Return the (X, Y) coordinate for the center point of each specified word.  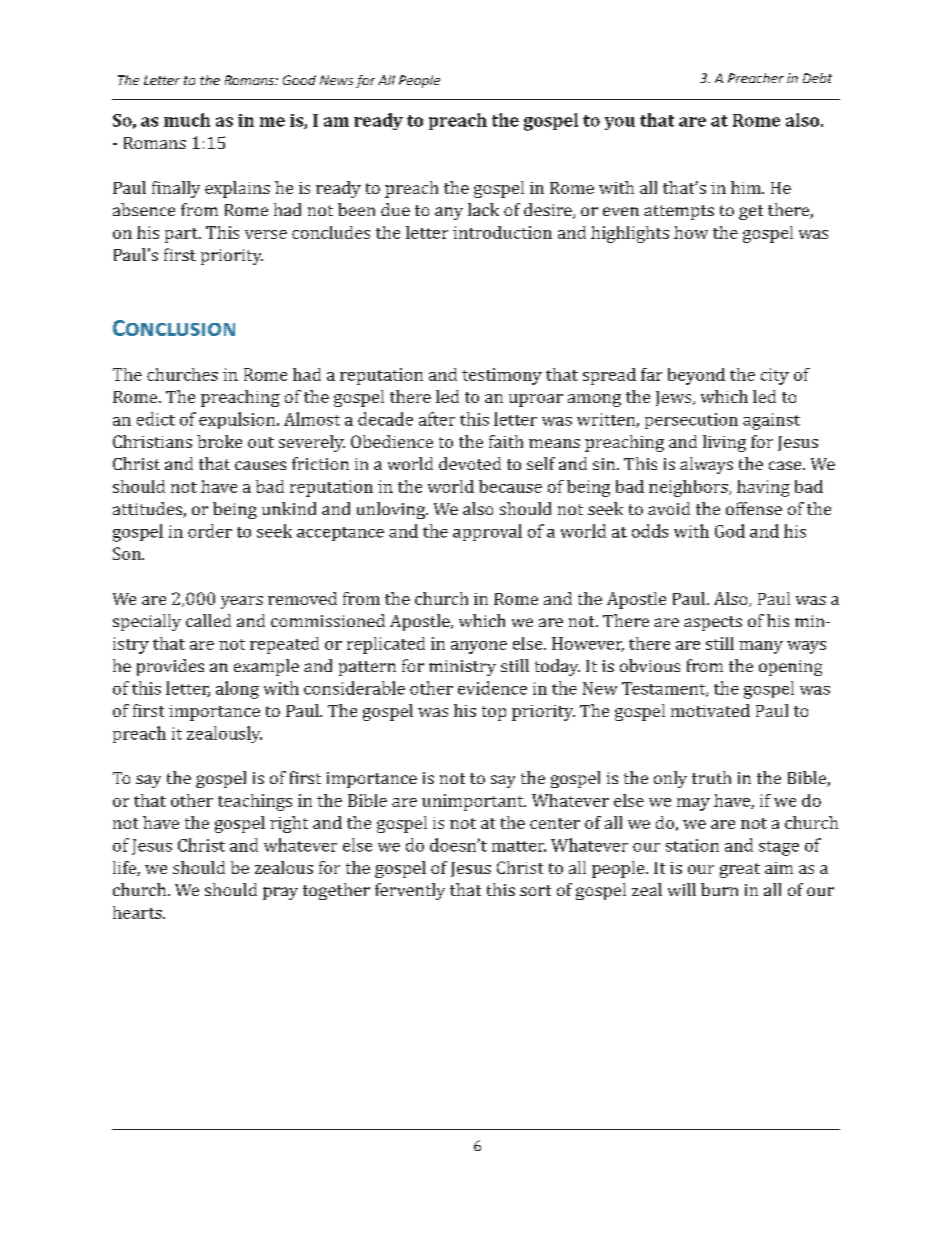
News (336, 80)
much (187, 120)
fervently (410, 891)
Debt (817, 78)
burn (719, 889)
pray (280, 893)
